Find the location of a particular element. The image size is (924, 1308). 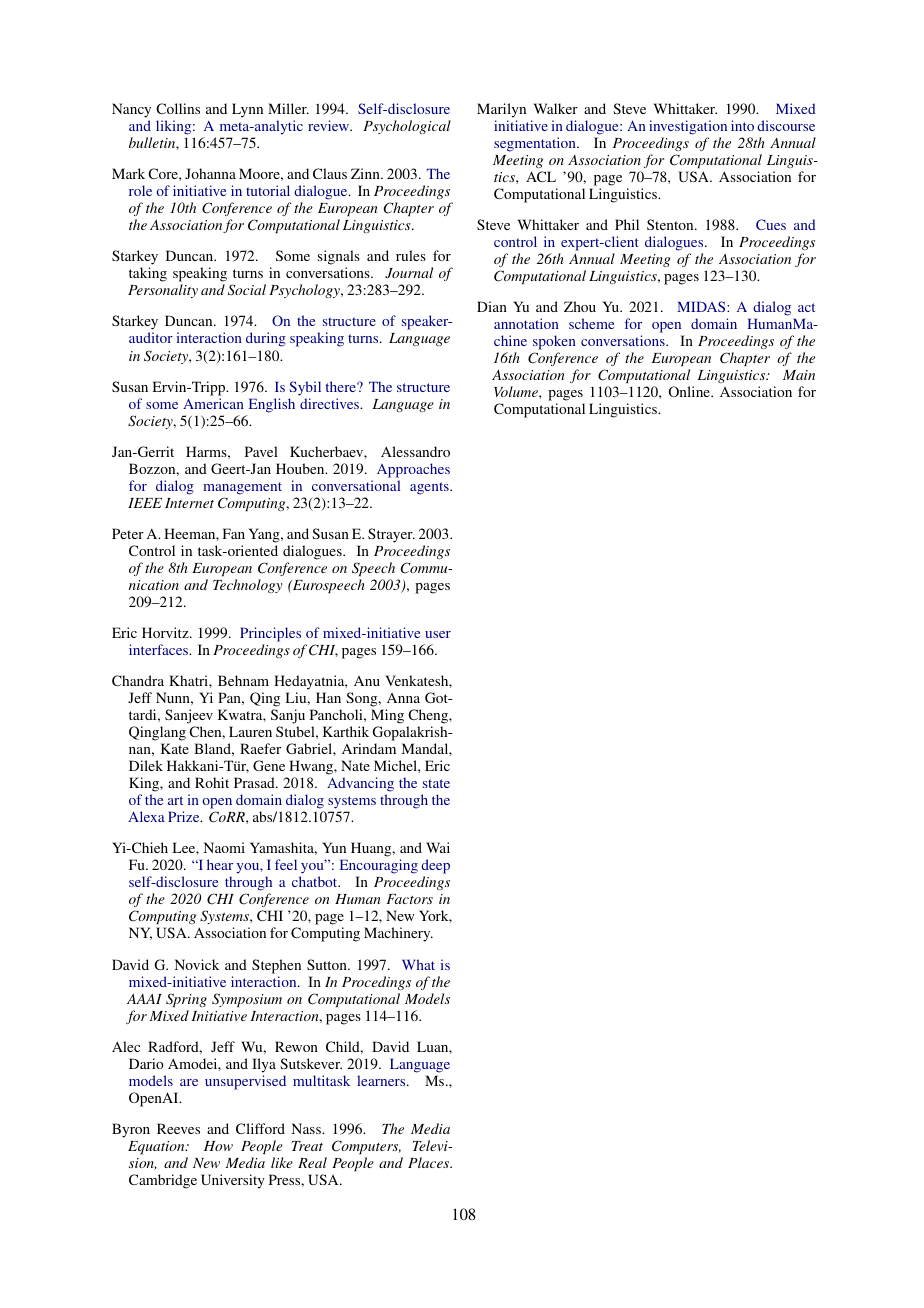

Places is located at coordinates (430, 1162).
